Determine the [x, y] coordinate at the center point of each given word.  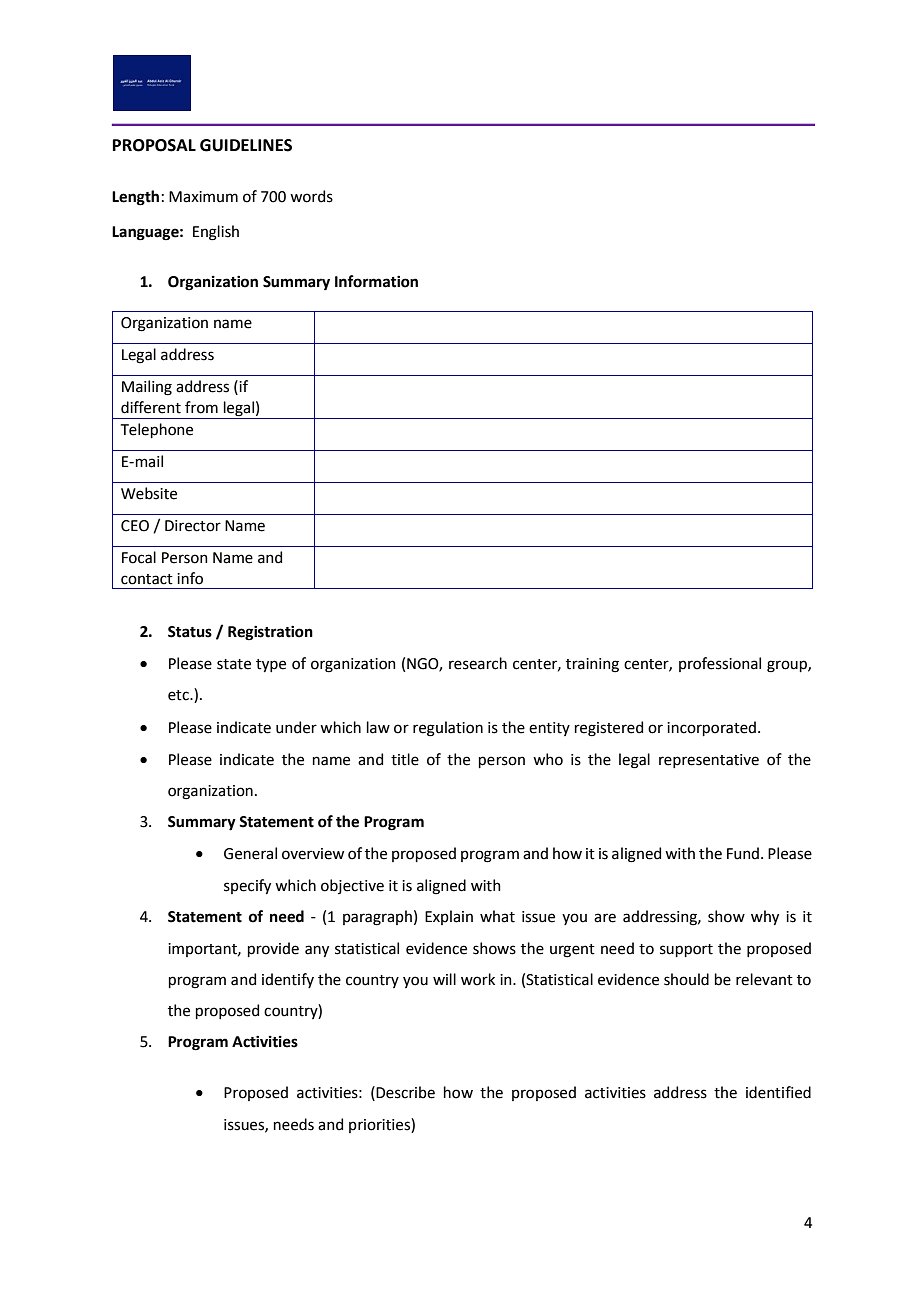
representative [709, 761]
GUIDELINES [246, 145]
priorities [380, 1125]
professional [720, 664]
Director [193, 526]
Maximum [203, 197]
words [311, 196]
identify [288, 980]
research [478, 663]
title [405, 759]
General [250, 853]
